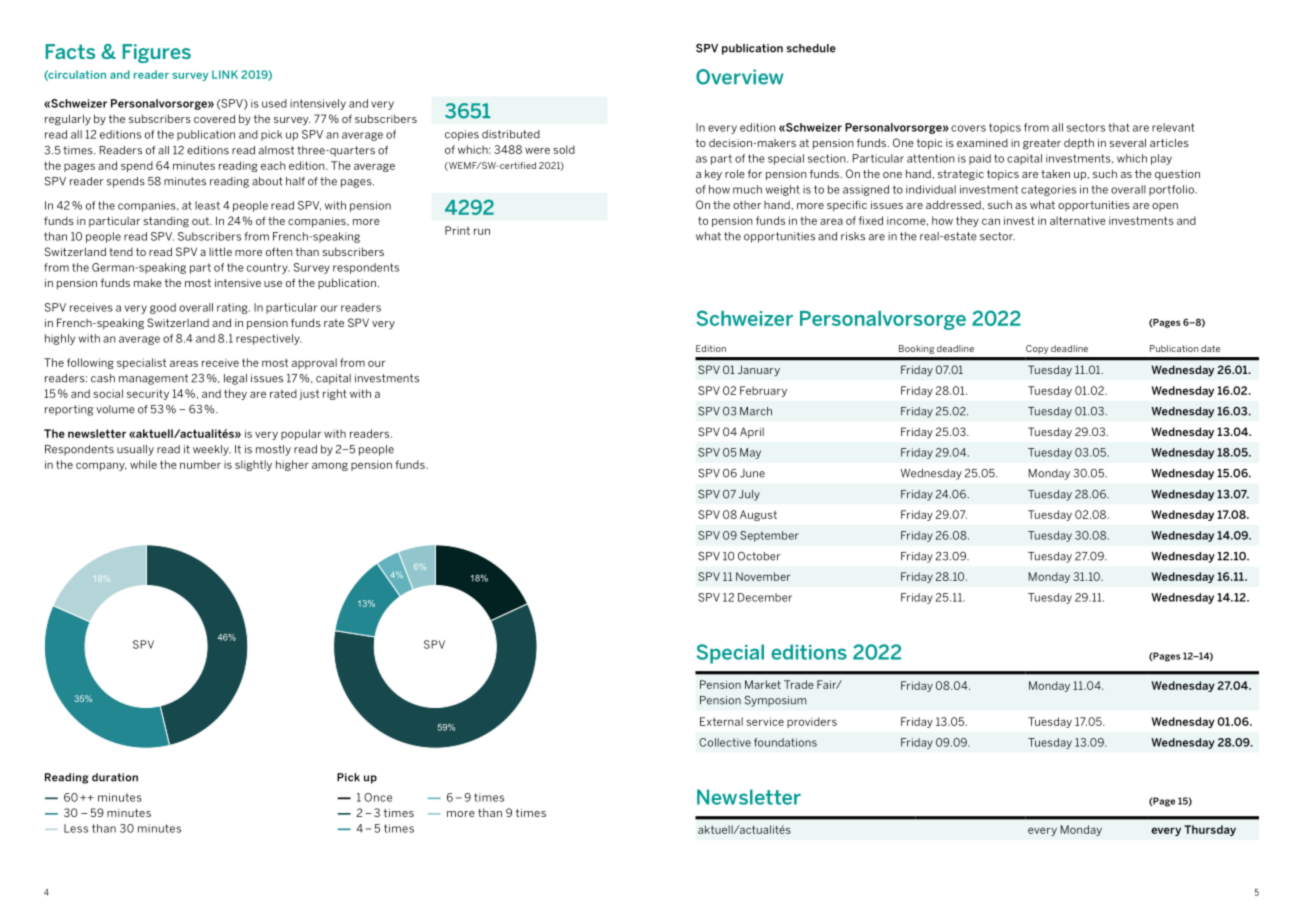 The height and width of the image is (924, 1303). Describe the element at coordinates (1210, 830) in the image. I see `Thursday` at that location.
